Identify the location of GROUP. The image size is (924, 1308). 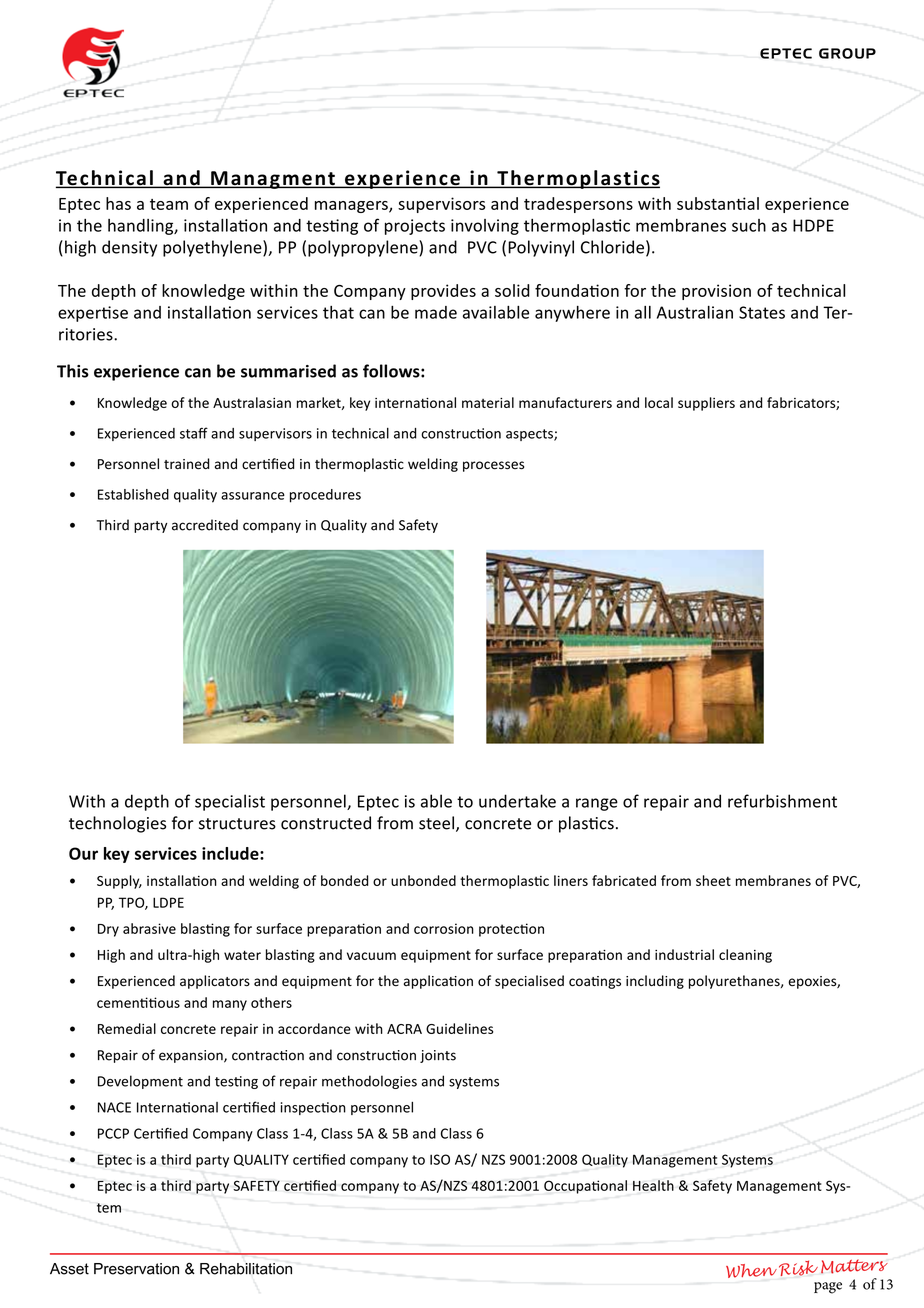
(847, 53).
